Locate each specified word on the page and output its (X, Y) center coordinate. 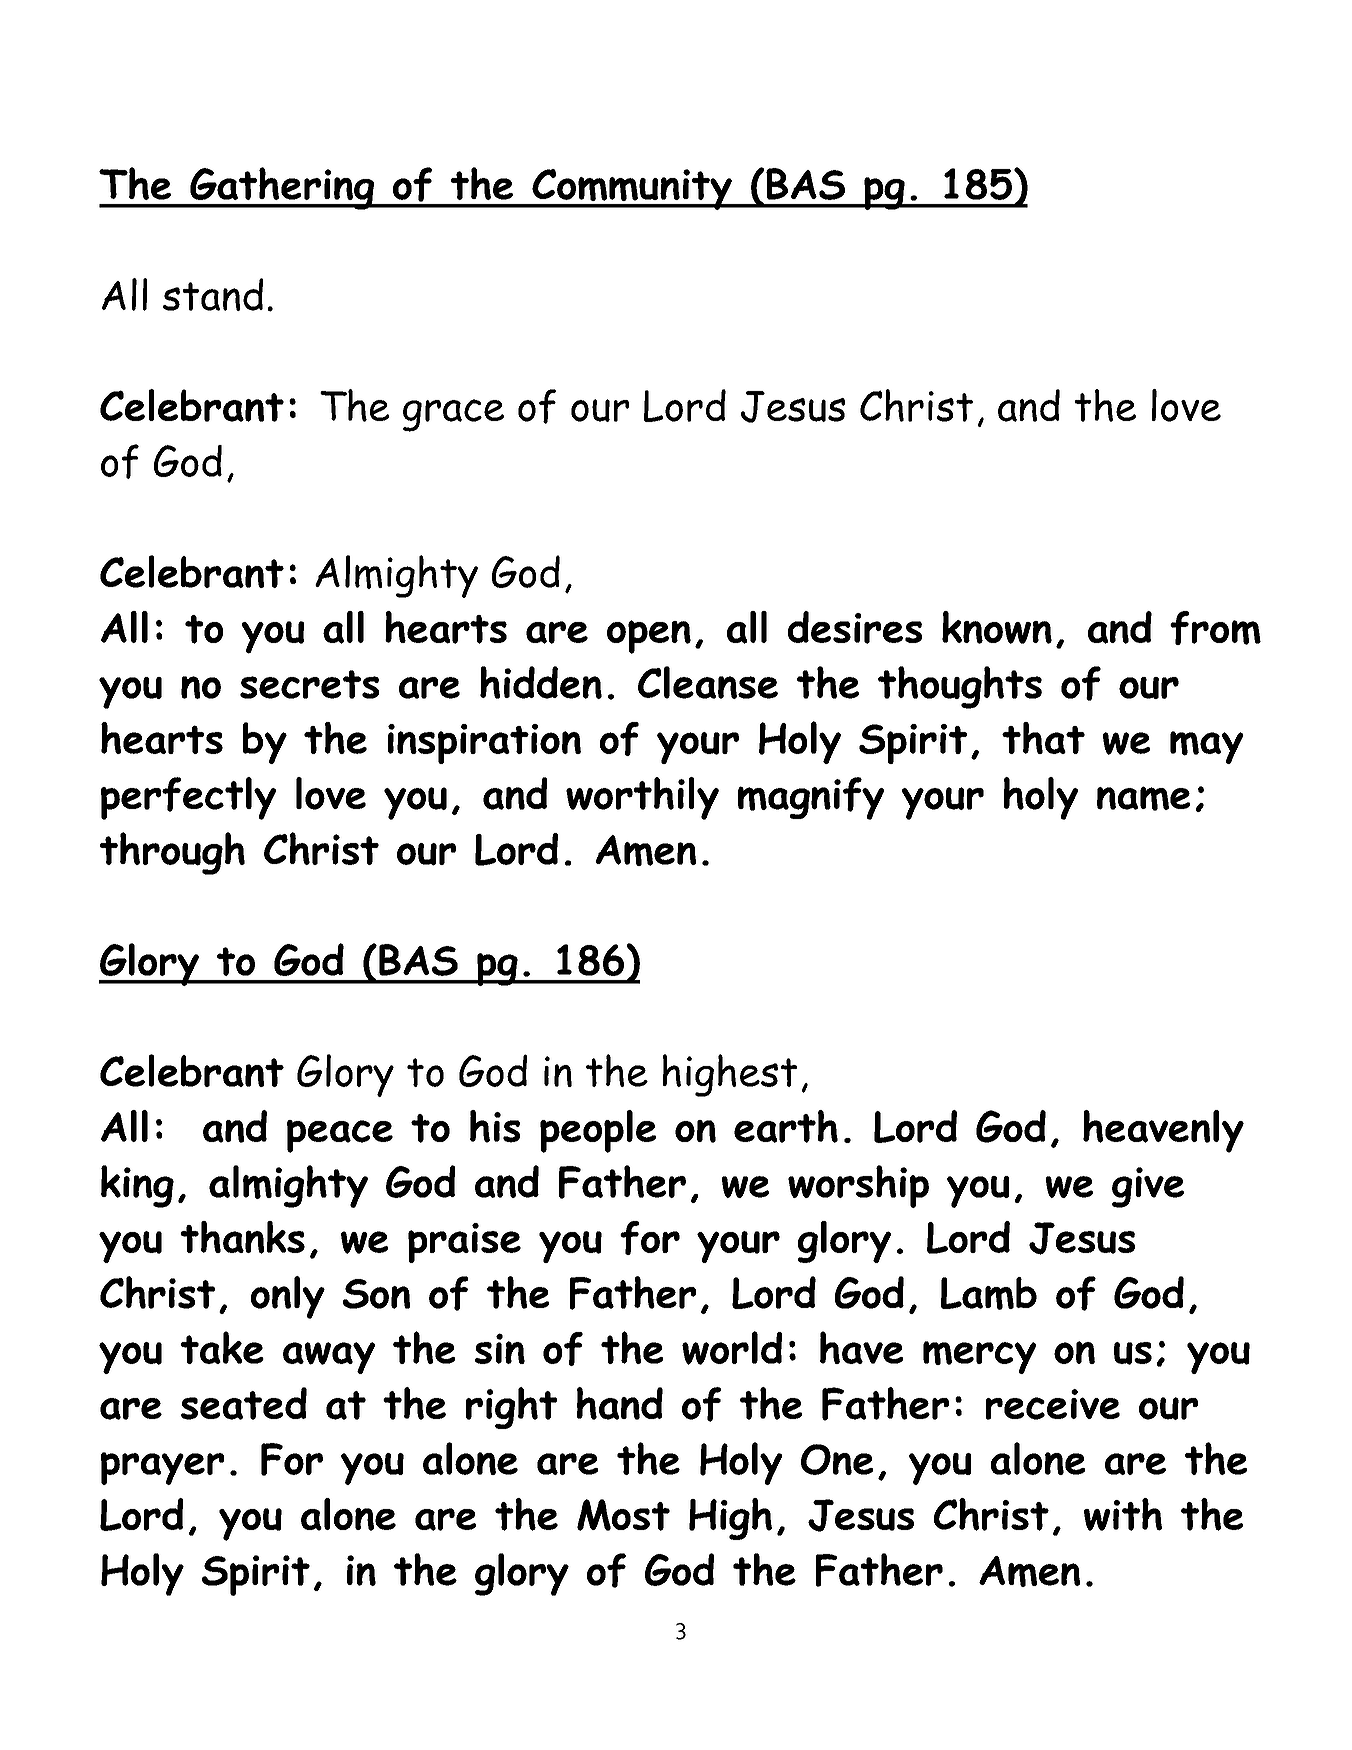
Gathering (282, 188)
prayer (162, 1468)
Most (623, 1515)
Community (632, 189)
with (1123, 1514)
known (997, 627)
